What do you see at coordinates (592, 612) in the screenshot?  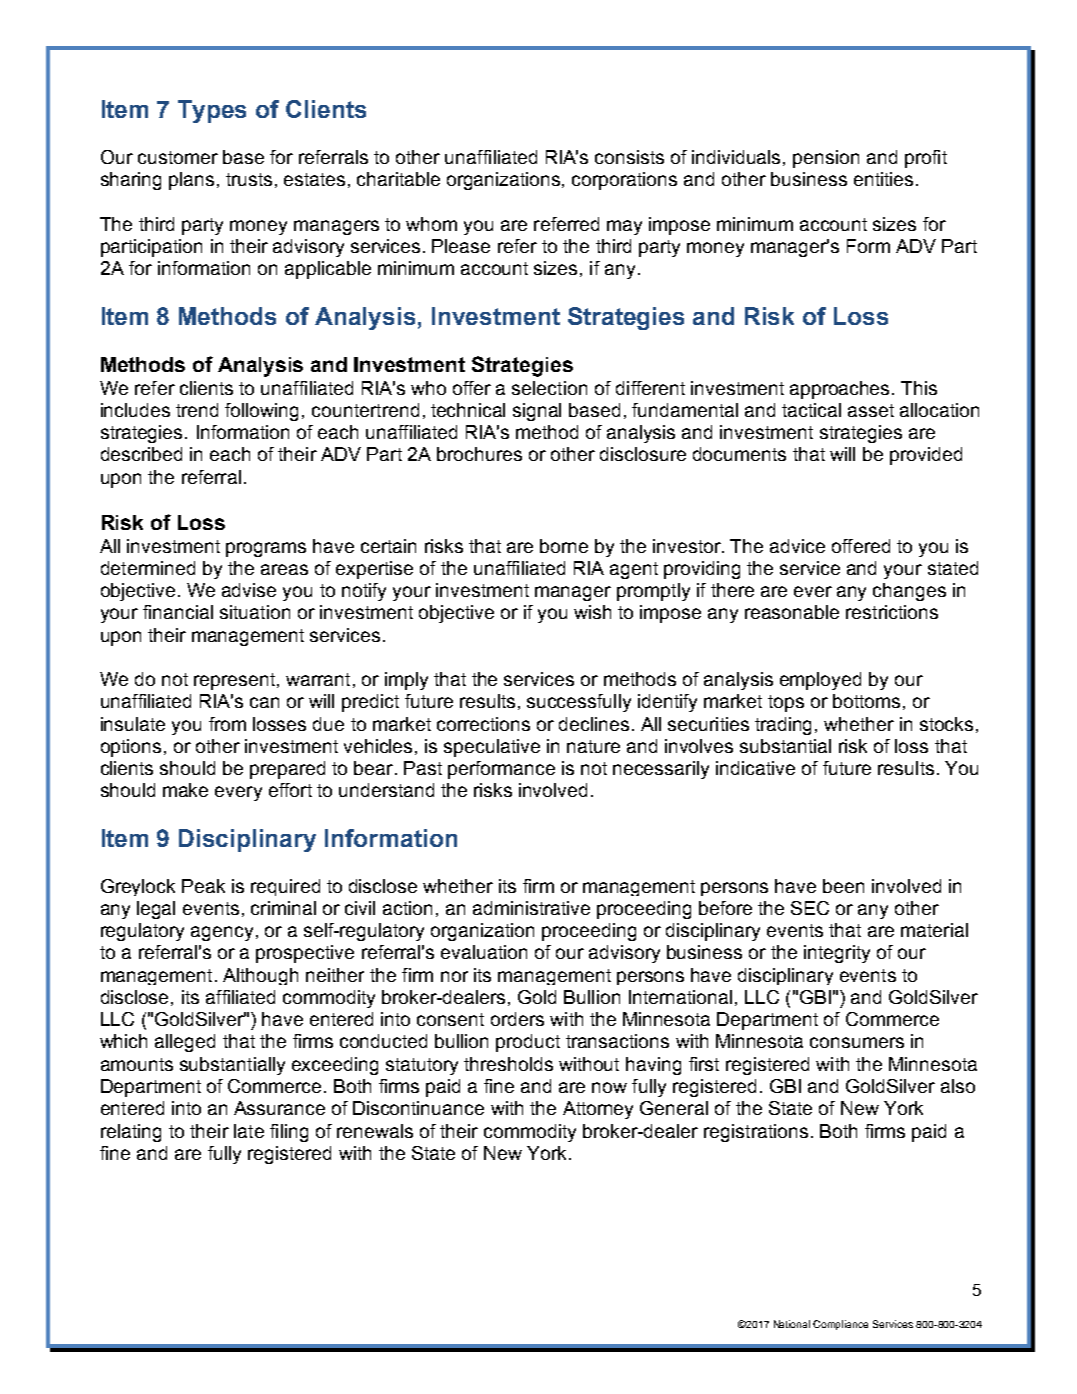 I see `wish` at bounding box center [592, 612].
